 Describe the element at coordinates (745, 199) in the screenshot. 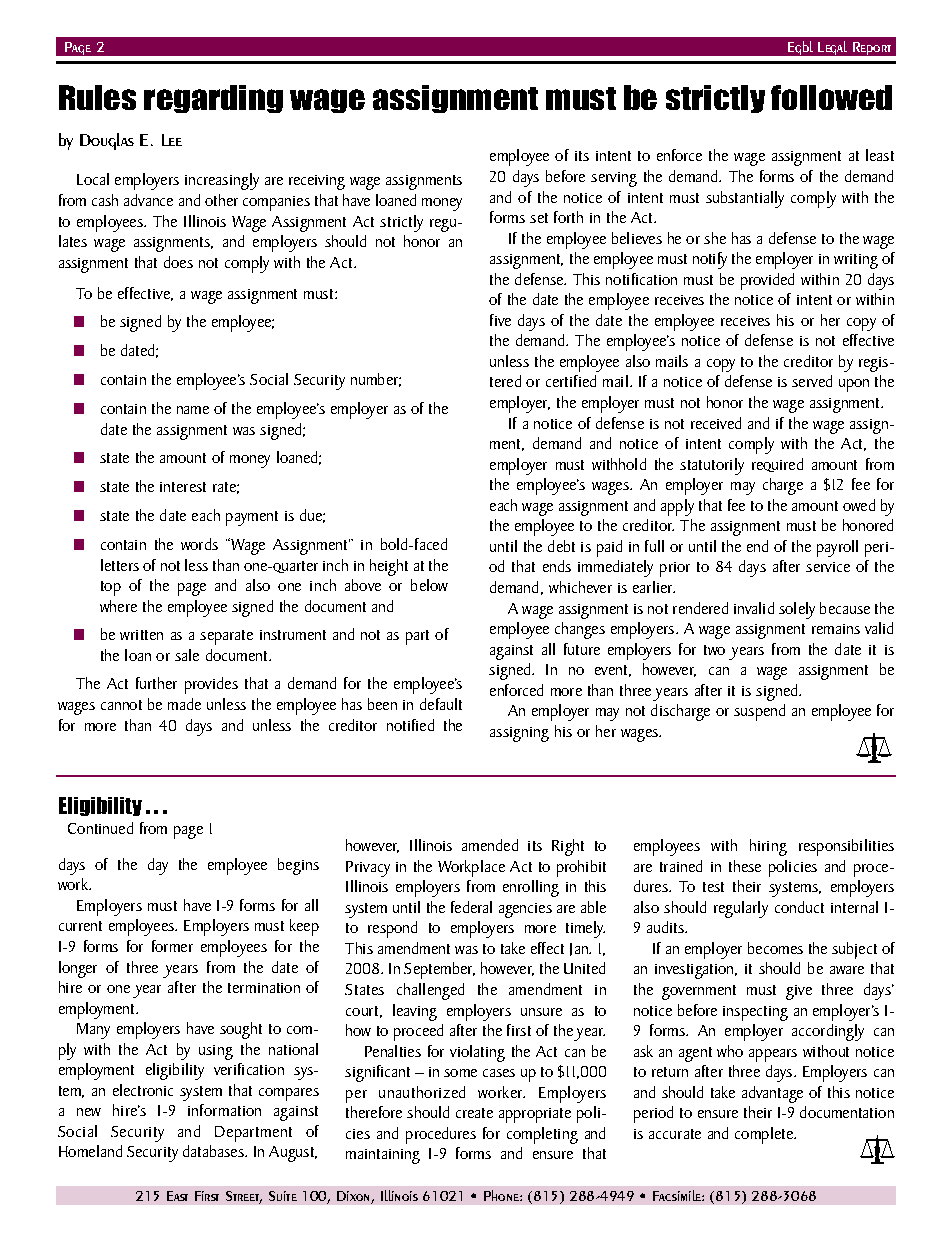

I see `substantially` at that location.
